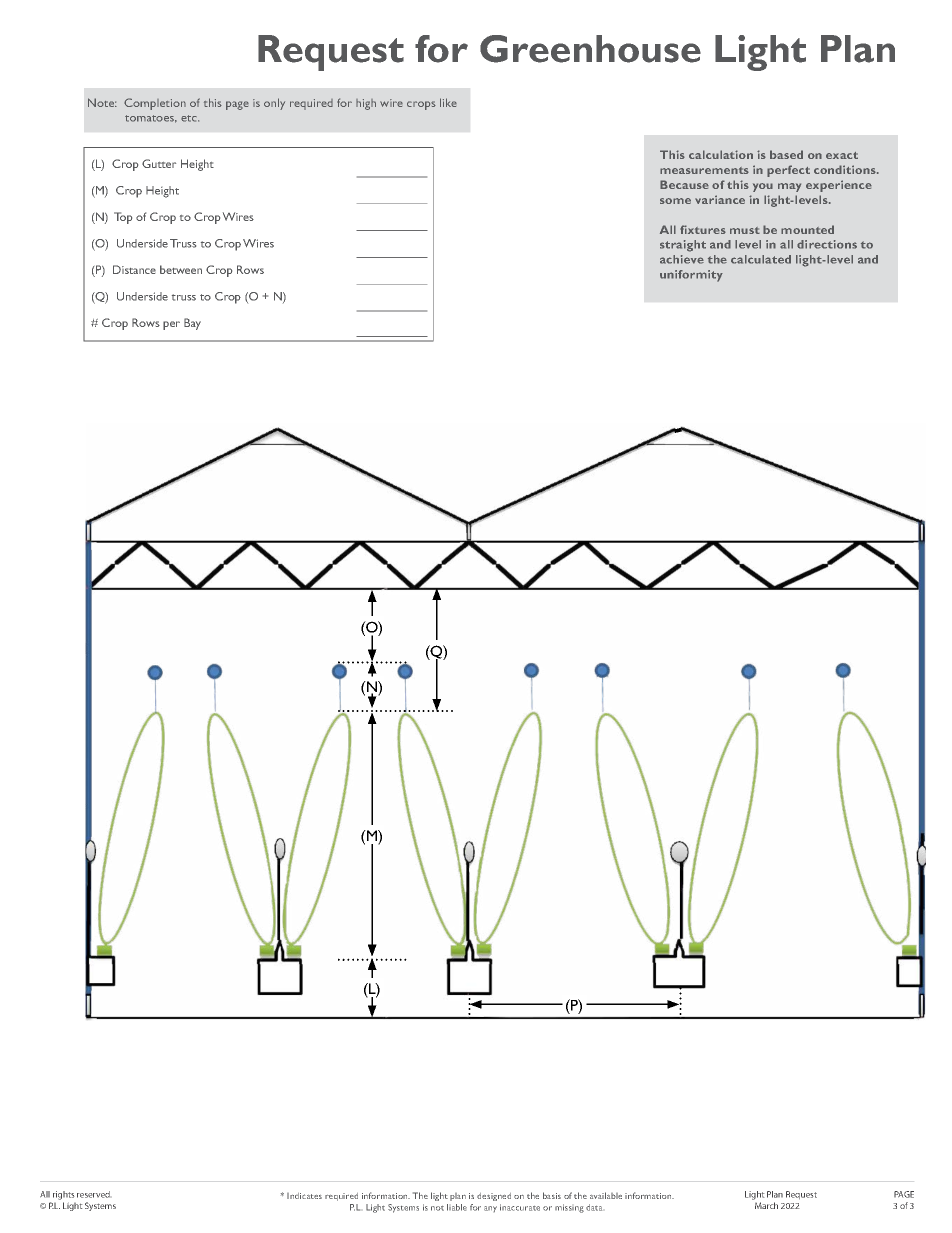 The image size is (952, 1233). What do you see at coordinates (159, 163) in the screenshot?
I see `Gutter` at bounding box center [159, 163].
